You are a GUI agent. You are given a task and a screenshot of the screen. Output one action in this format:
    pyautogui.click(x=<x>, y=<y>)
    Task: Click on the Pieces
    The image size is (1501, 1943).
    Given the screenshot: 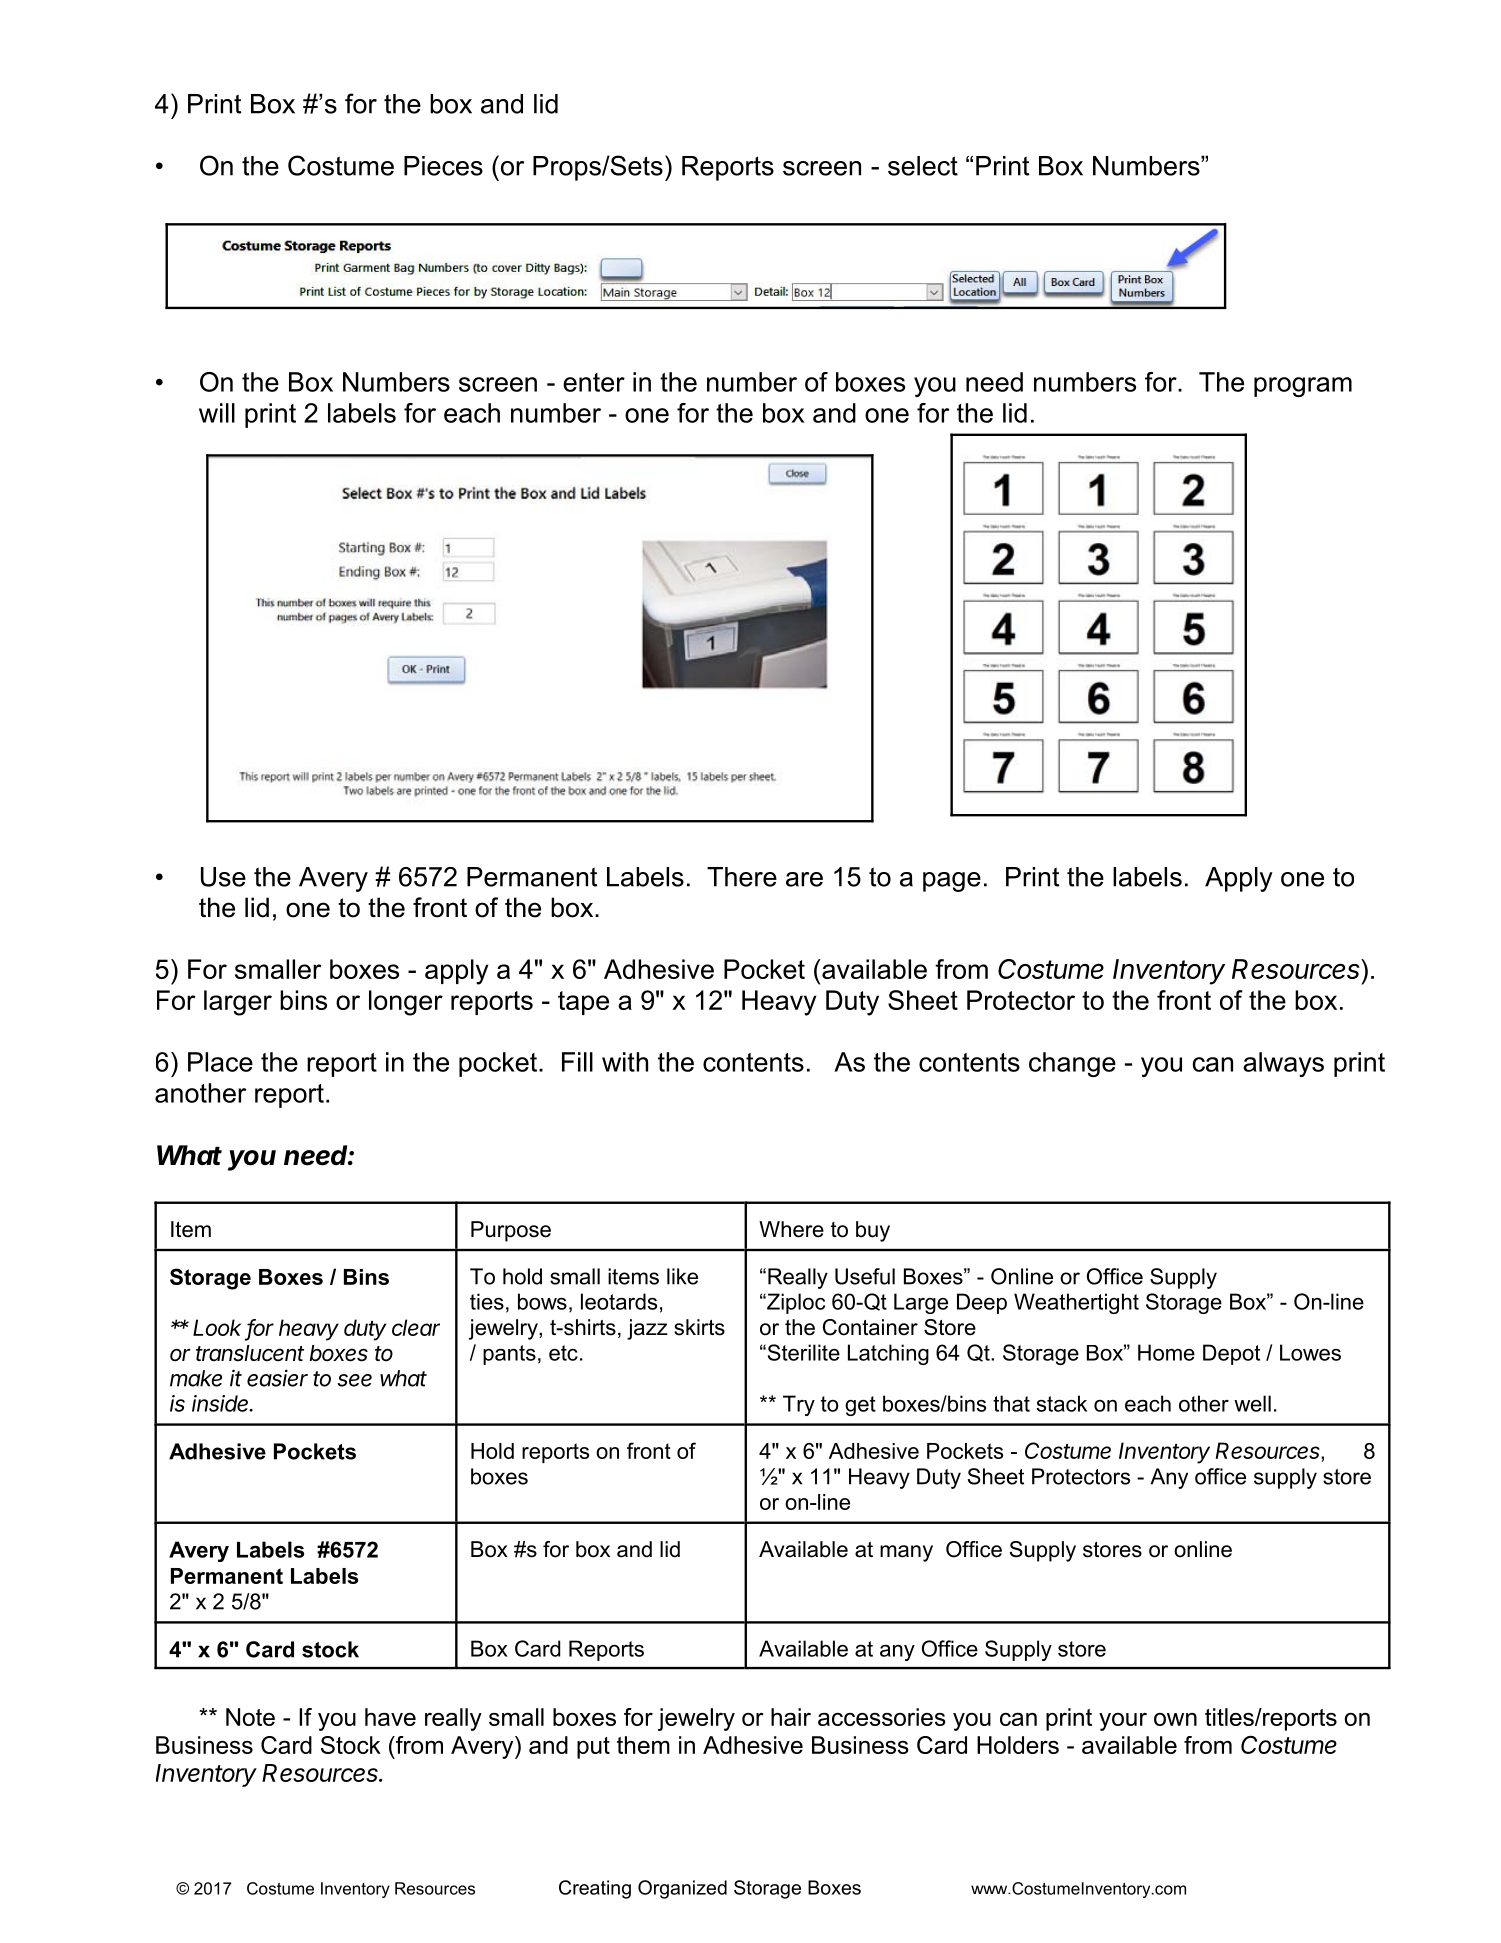 What is the action you would take?
    pyautogui.click(x=443, y=166)
